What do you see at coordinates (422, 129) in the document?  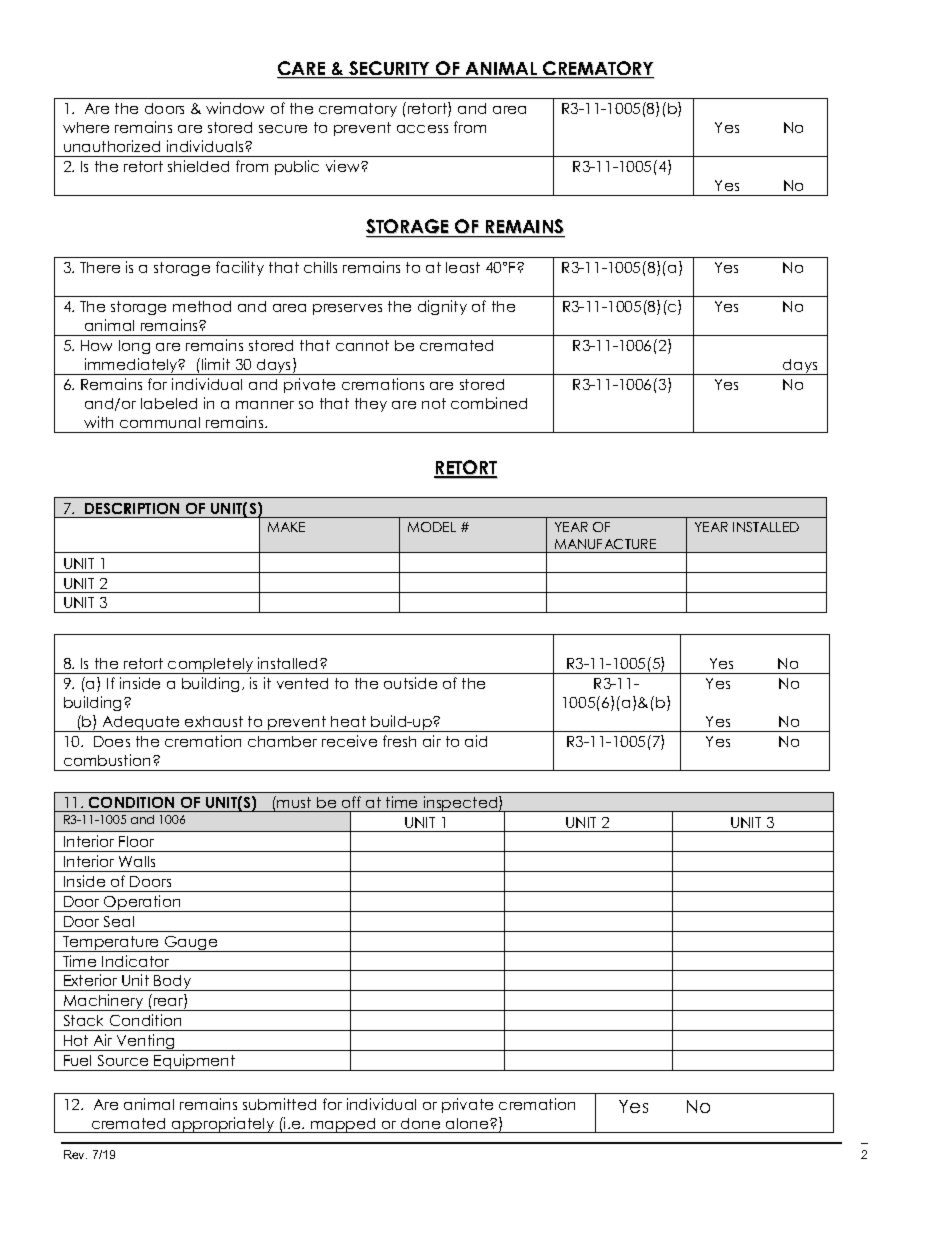 I see `access` at bounding box center [422, 129].
